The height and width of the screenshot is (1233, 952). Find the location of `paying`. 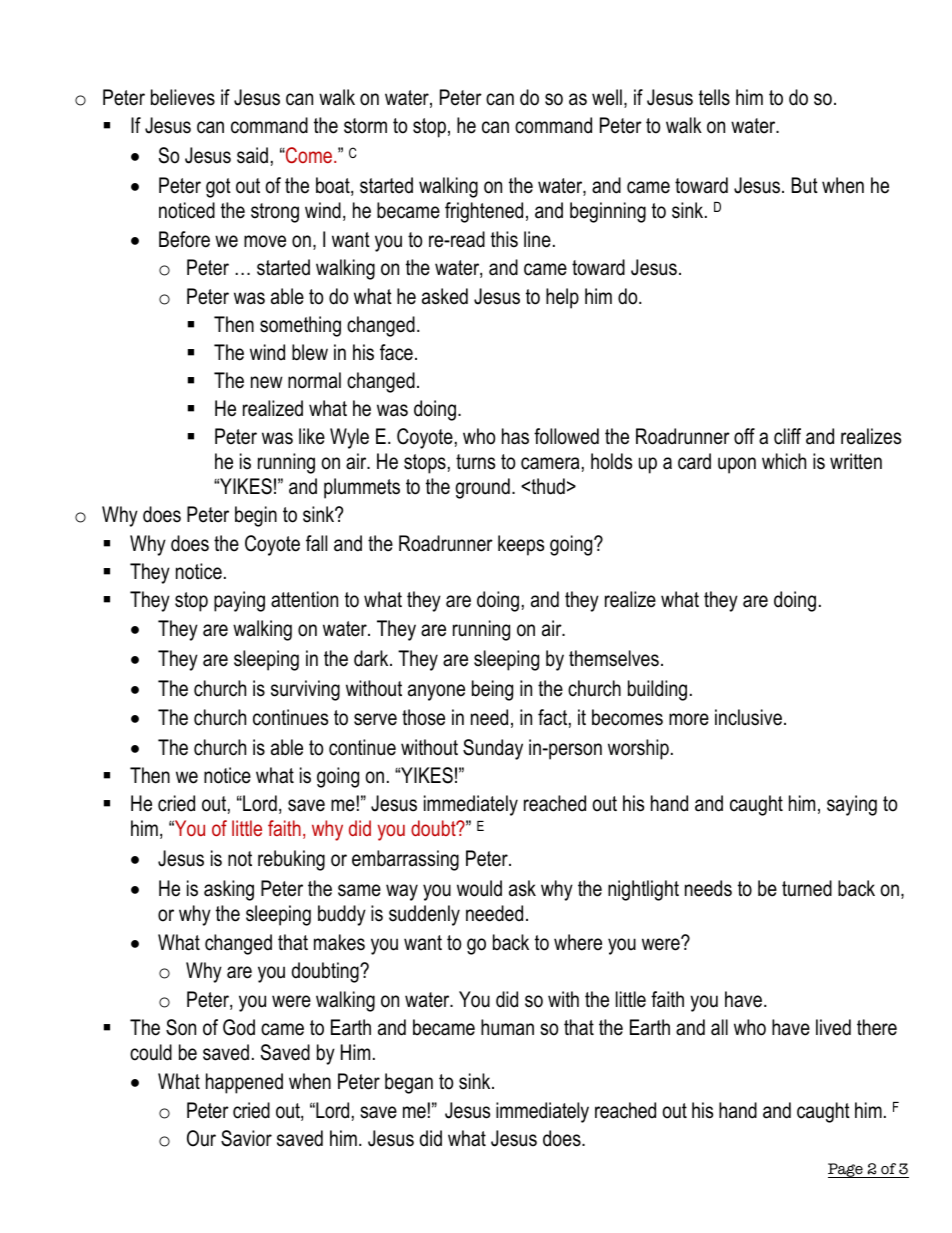

paying is located at coordinates (239, 601).
